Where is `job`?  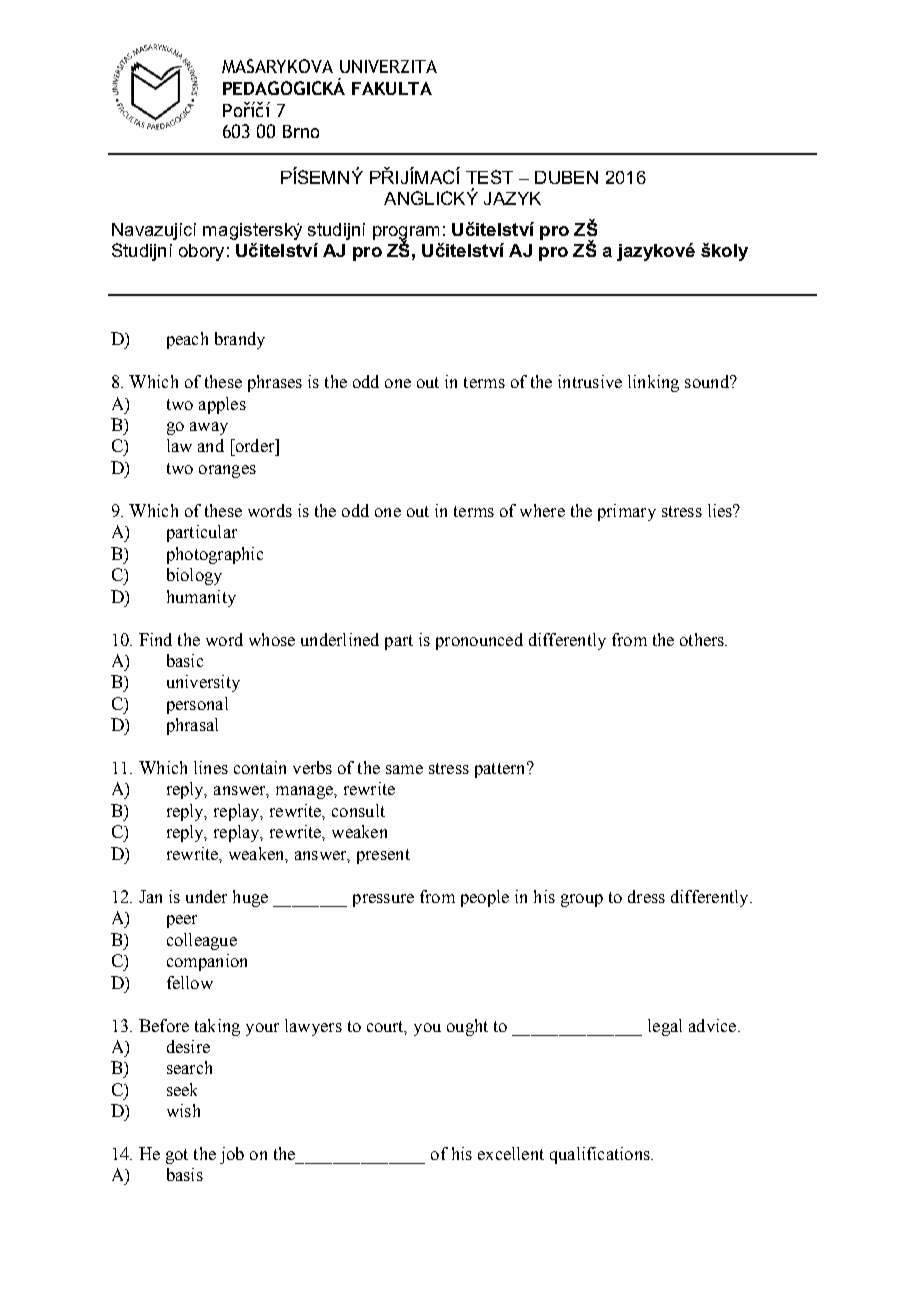
job is located at coordinates (232, 1155).
